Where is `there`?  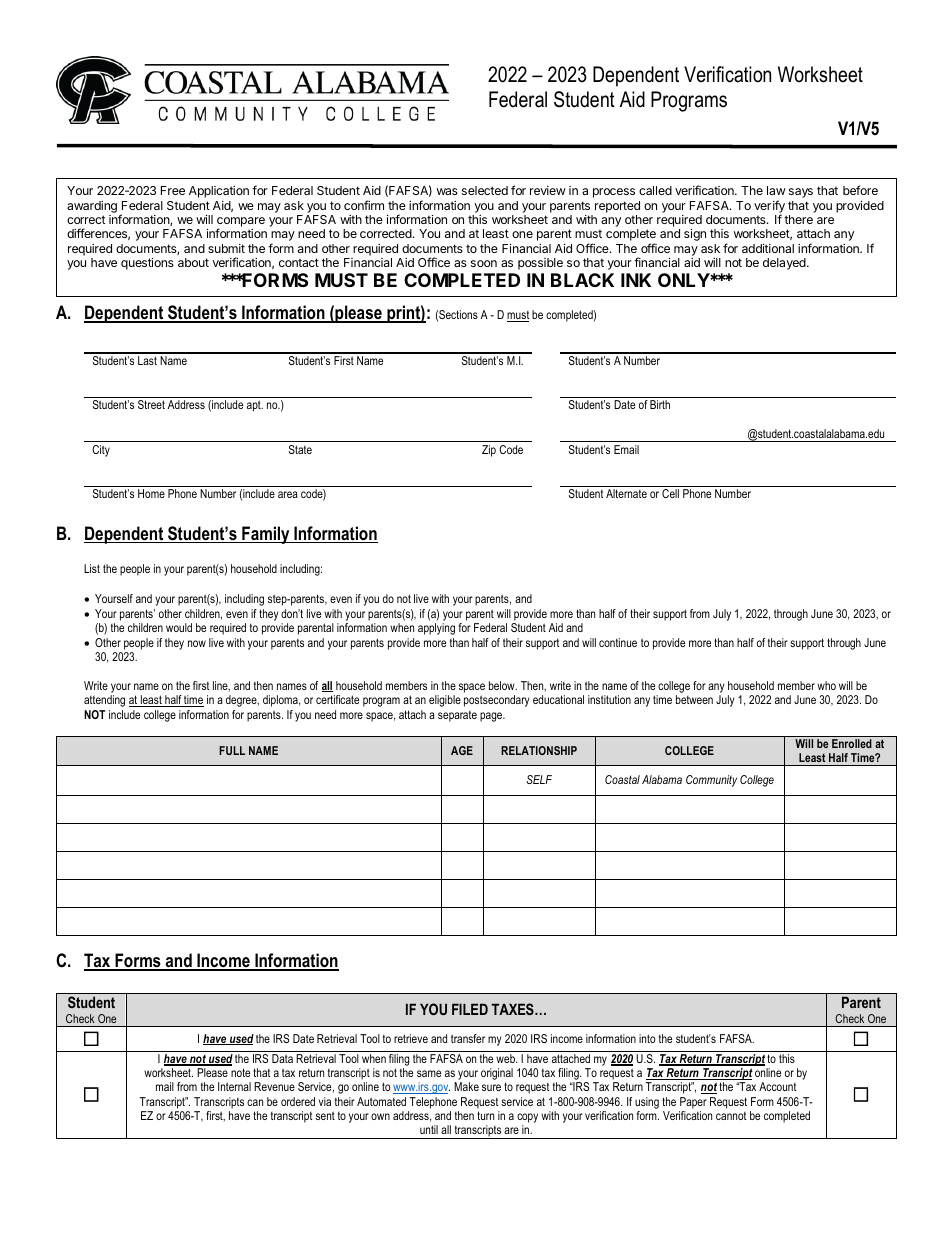
there is located at coordinates (798, 219).
